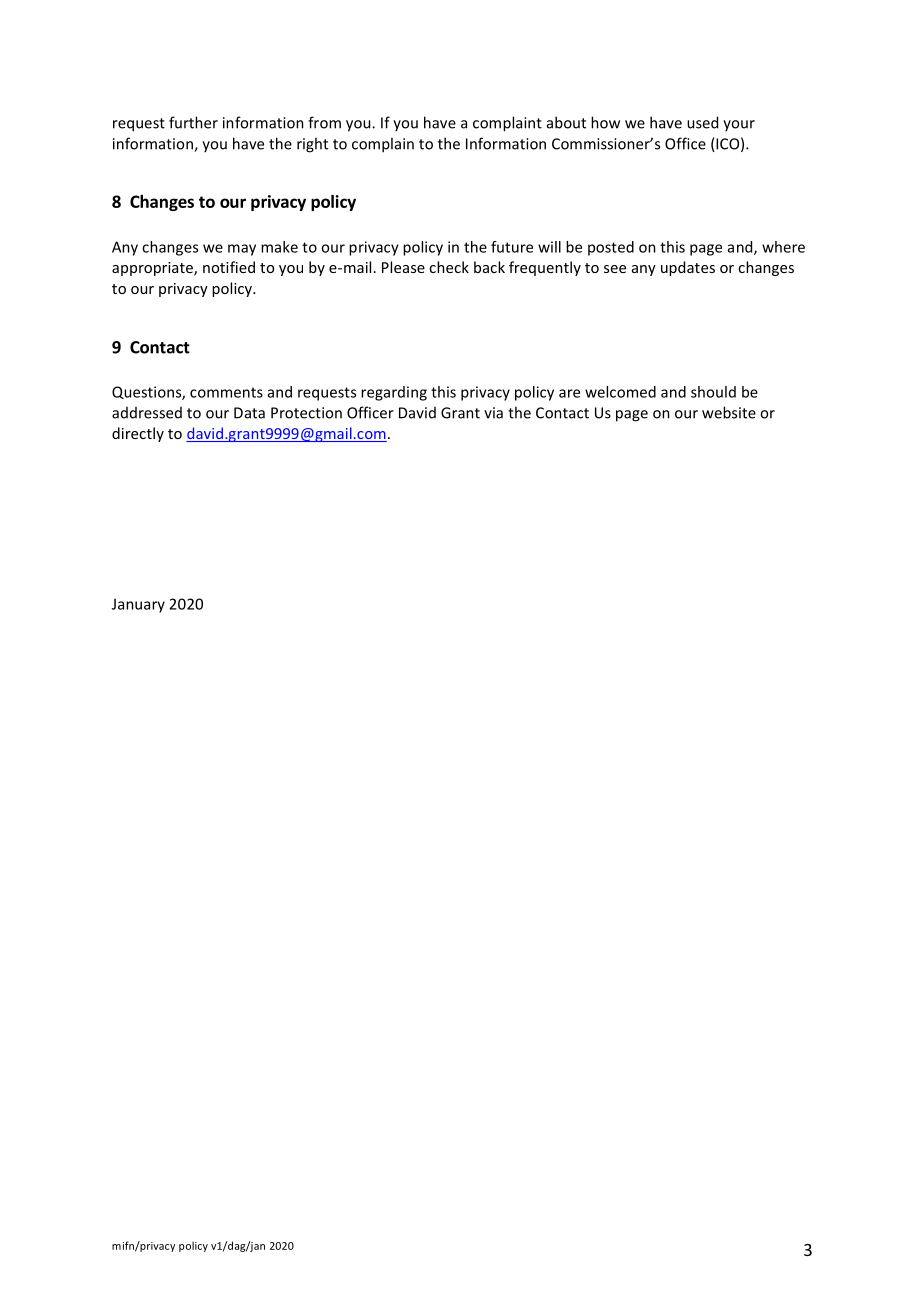  Describe the element at coordinates (138, 605) in the screenshot. I see `January` at that location.
